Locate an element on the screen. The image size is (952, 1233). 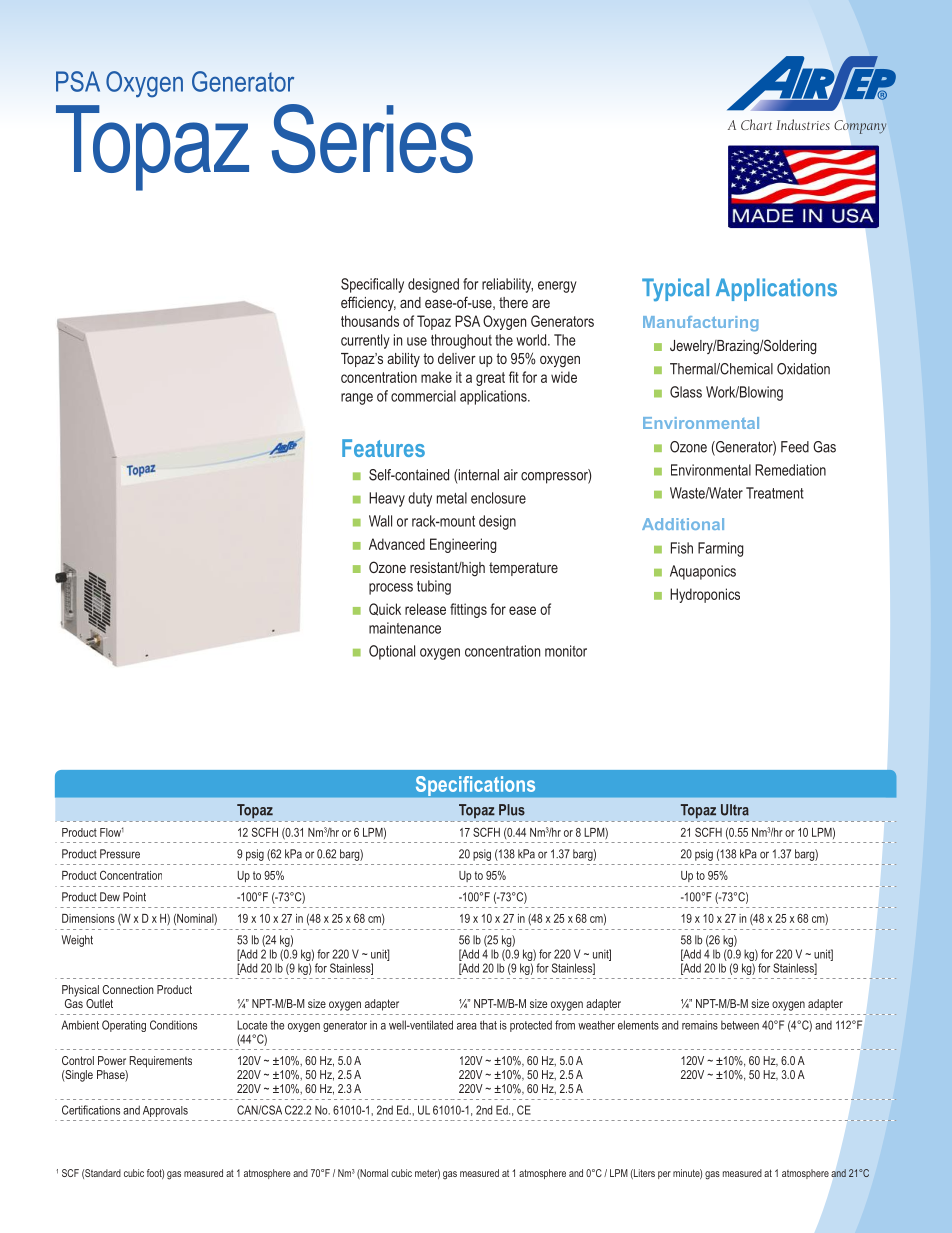
deliver is located at coordinates (457, 358).
